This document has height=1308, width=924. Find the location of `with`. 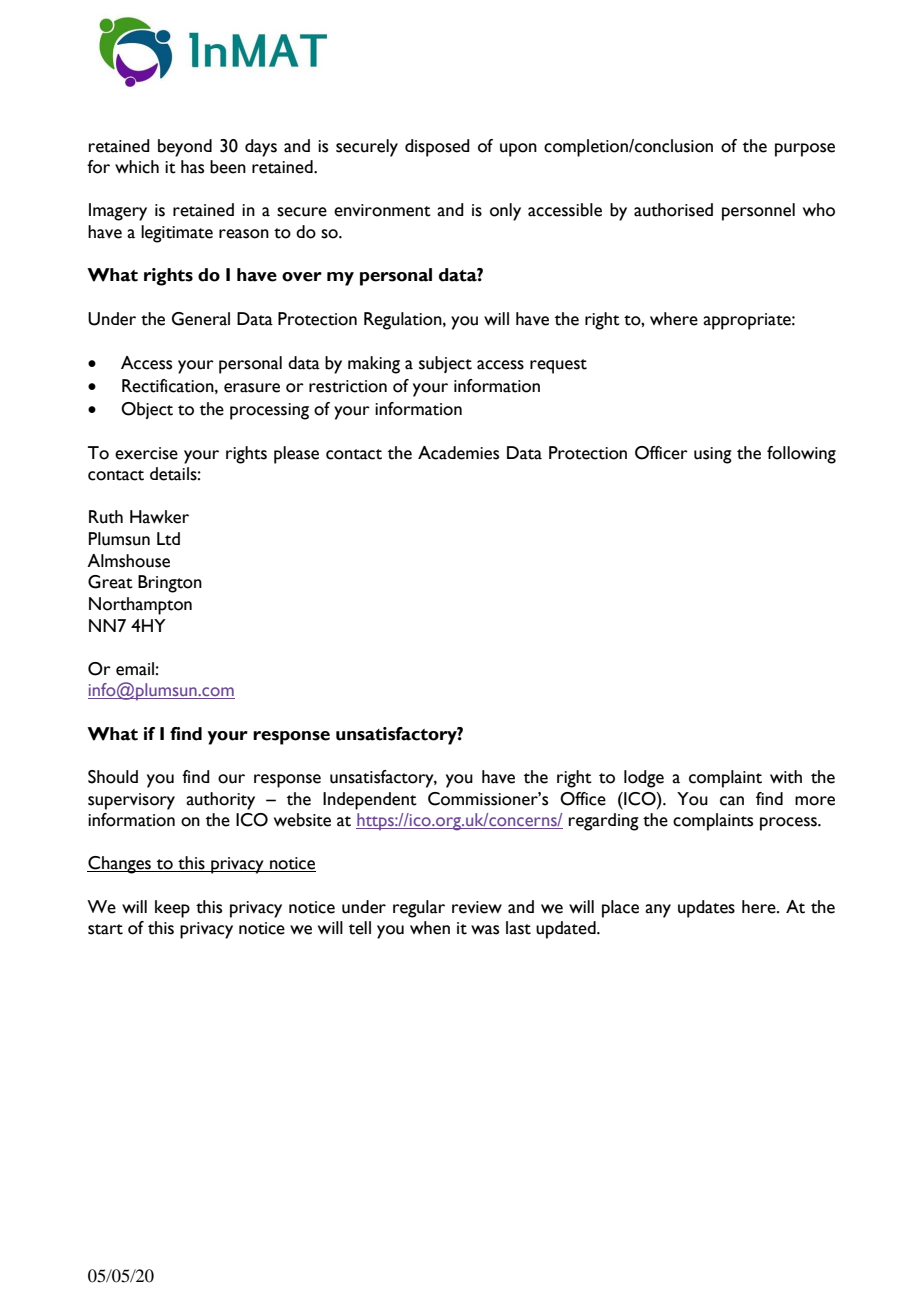

with is located at coordinates (786, 777).
